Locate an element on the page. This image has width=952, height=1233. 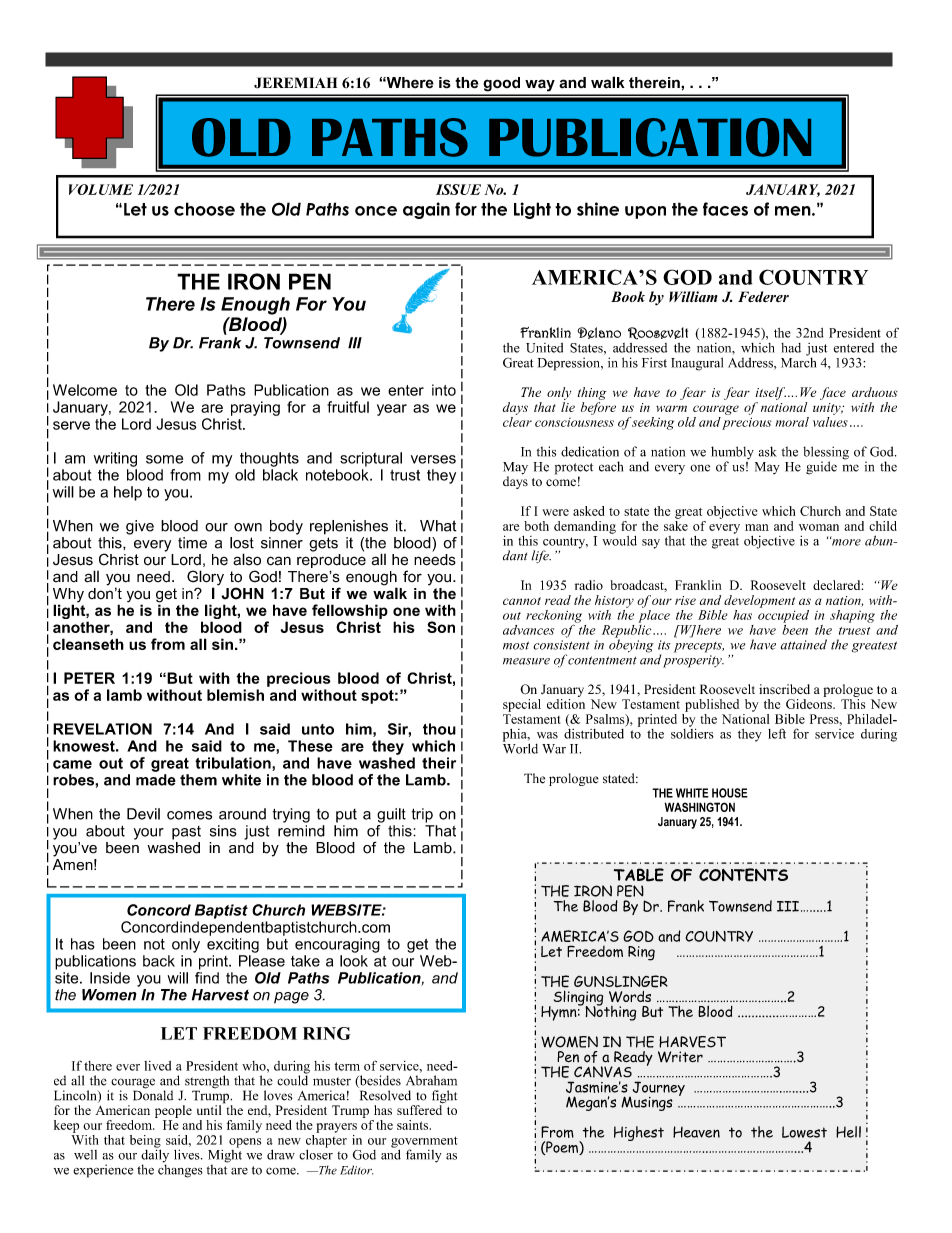
your is located at coordinates (149, 834).
